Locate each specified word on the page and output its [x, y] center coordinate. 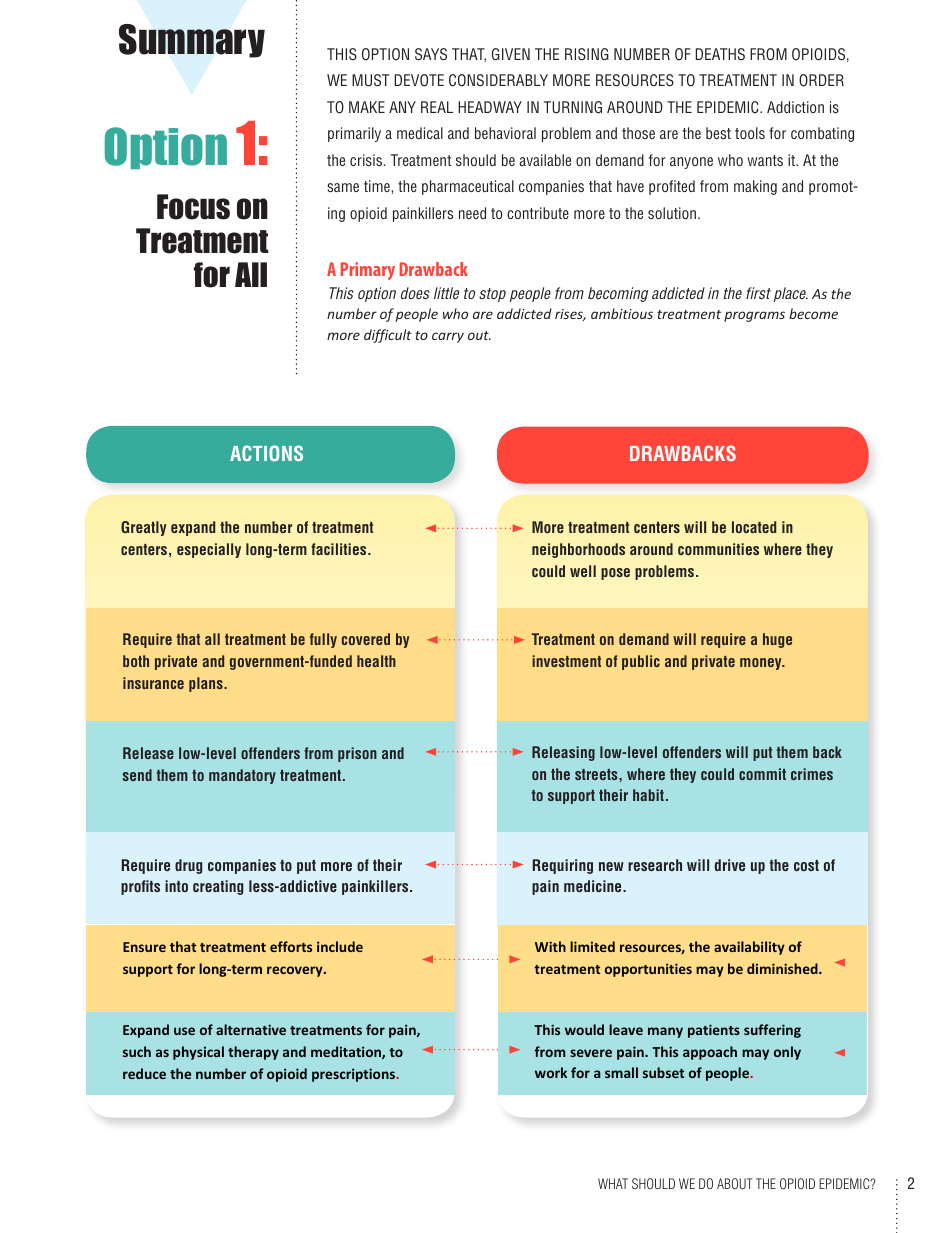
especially [209, 550]
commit [762, 774]
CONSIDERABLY [498, 80]
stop [492, 295]
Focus [193, 207]
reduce [144, 1073]
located [754, 527]
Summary [192, 41]
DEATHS [720, 54]
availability [749, 948]
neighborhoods [578, 550]
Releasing [563, 753]
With [550, 946]
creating [218, 887]
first [758, 293]
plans [207, 684]
